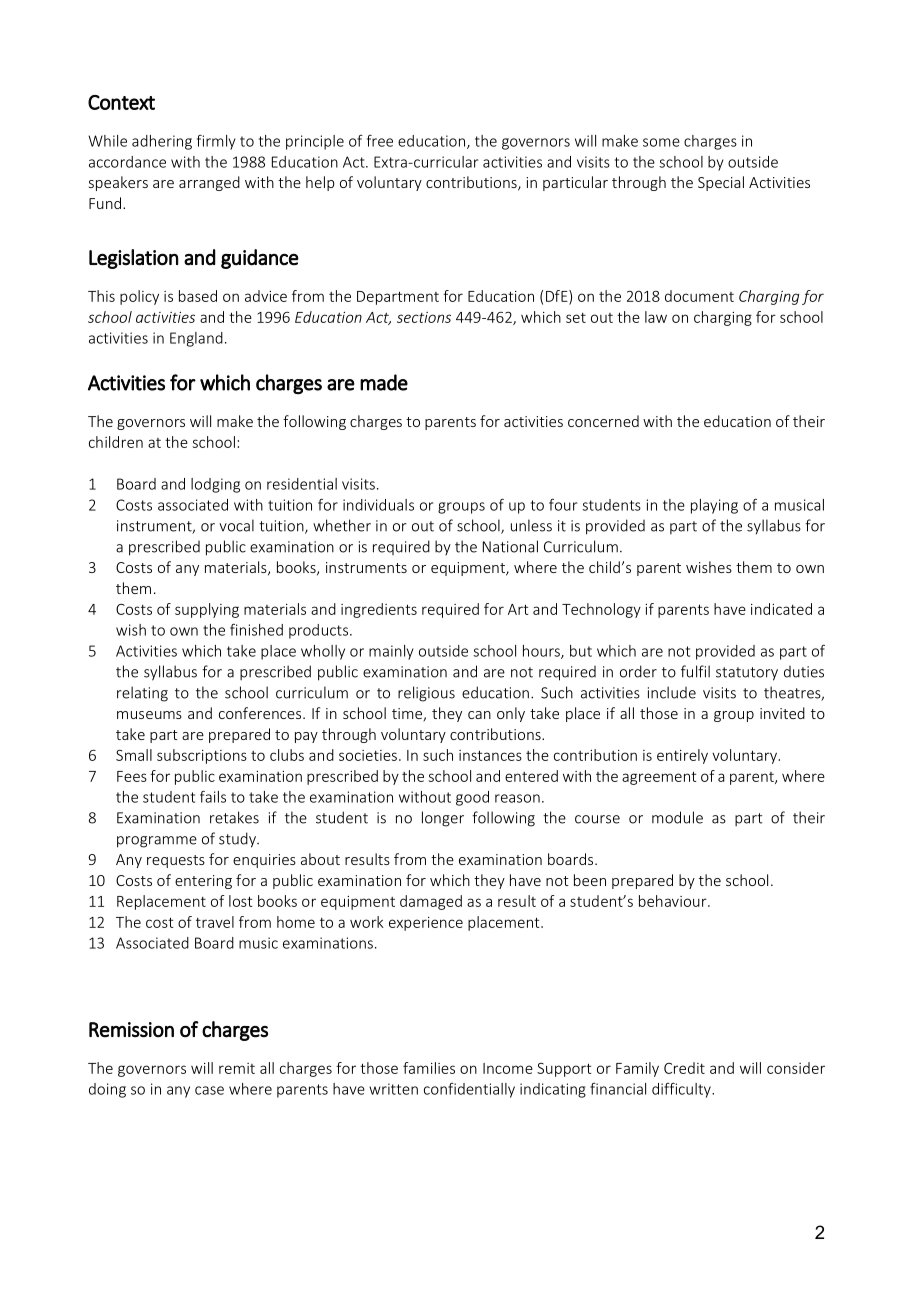 Image resolution: width=924 pixels, height=1308 pixels. What do you see at coordinates (490, 755) in the screenshot?
I see `instances` at bounding box center [490, 755].
